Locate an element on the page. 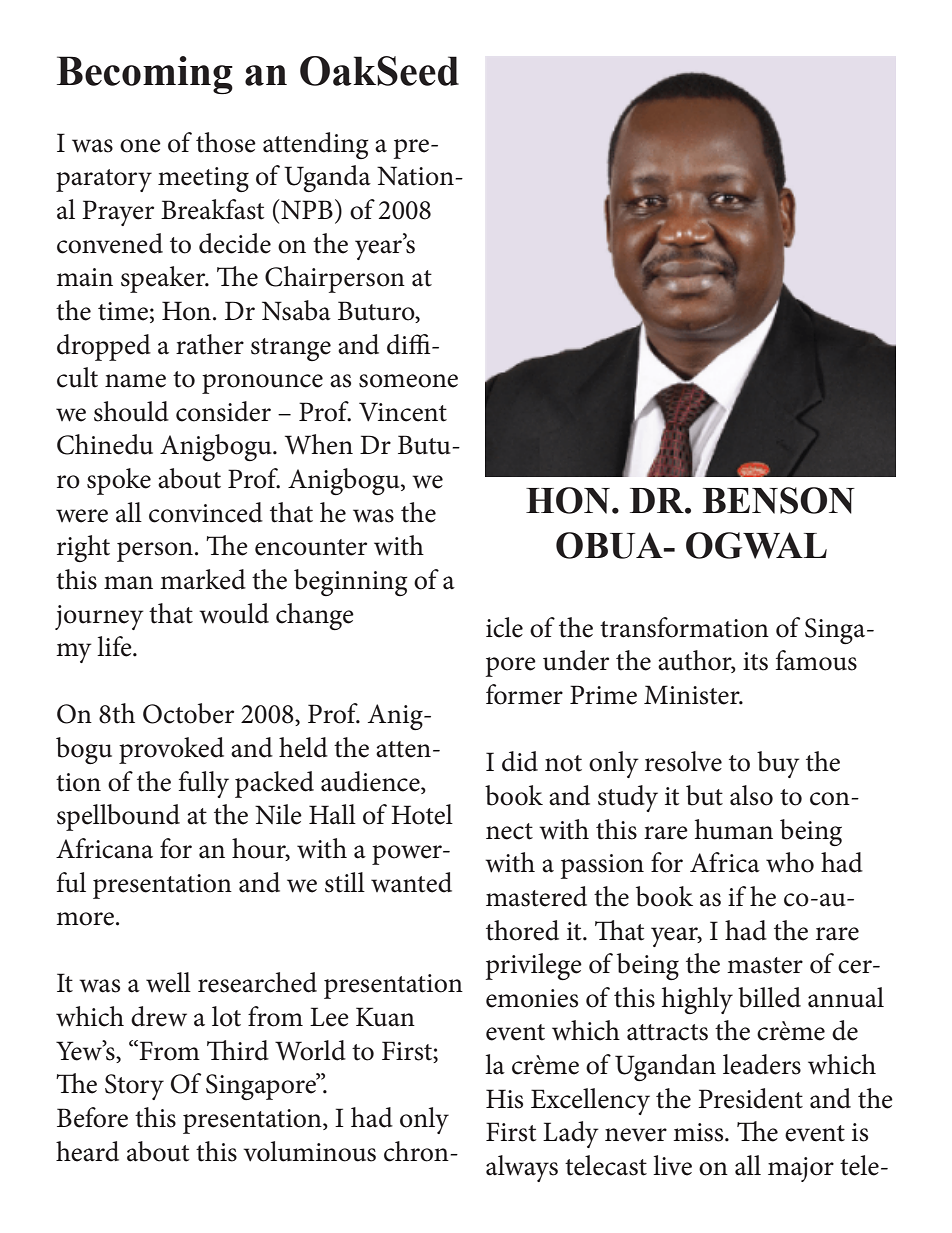 This document has width=952, height=1233. Story is located at coordinates (134, 1087).
